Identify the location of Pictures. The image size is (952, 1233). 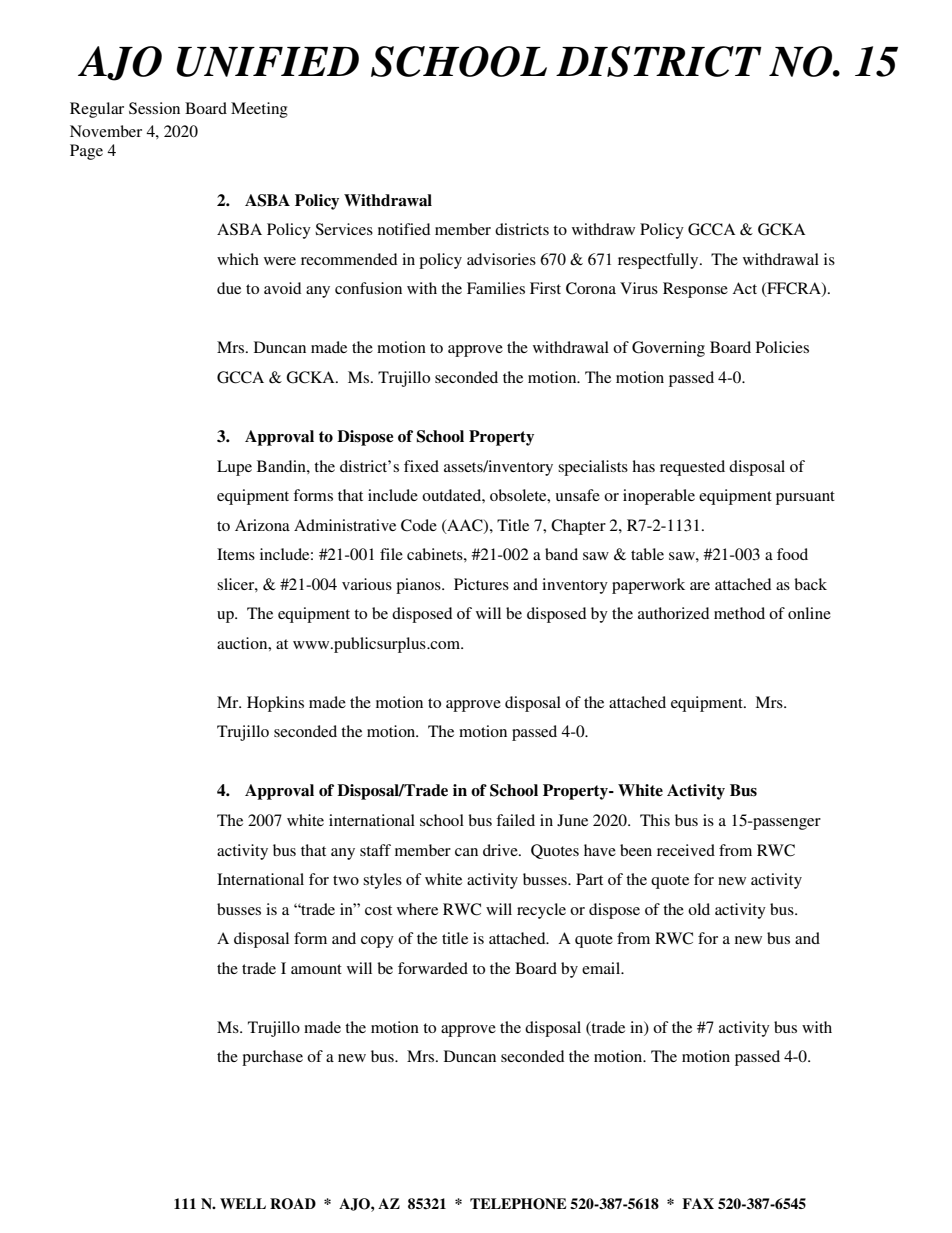
(481, 584).
